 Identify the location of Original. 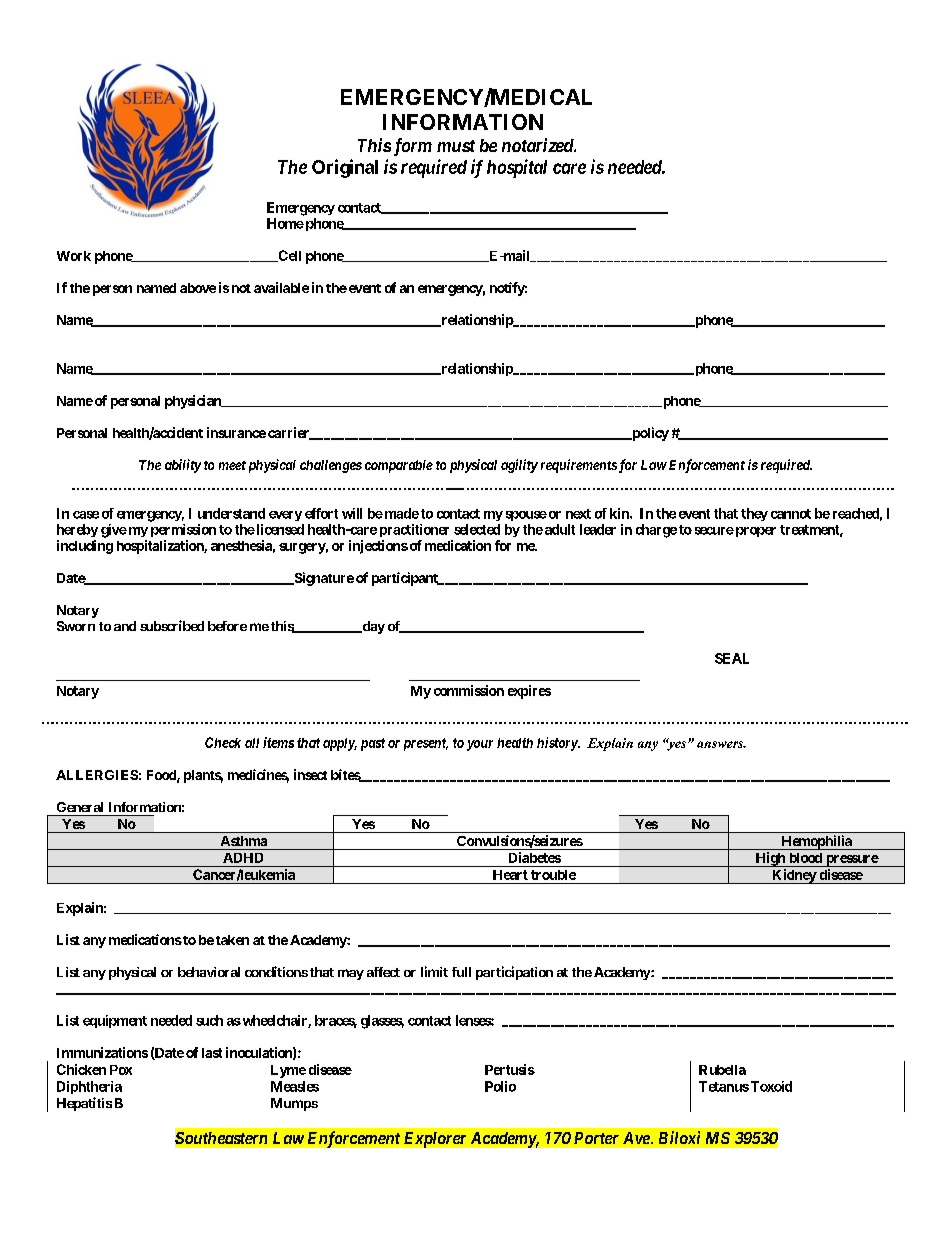
(345, 168).
